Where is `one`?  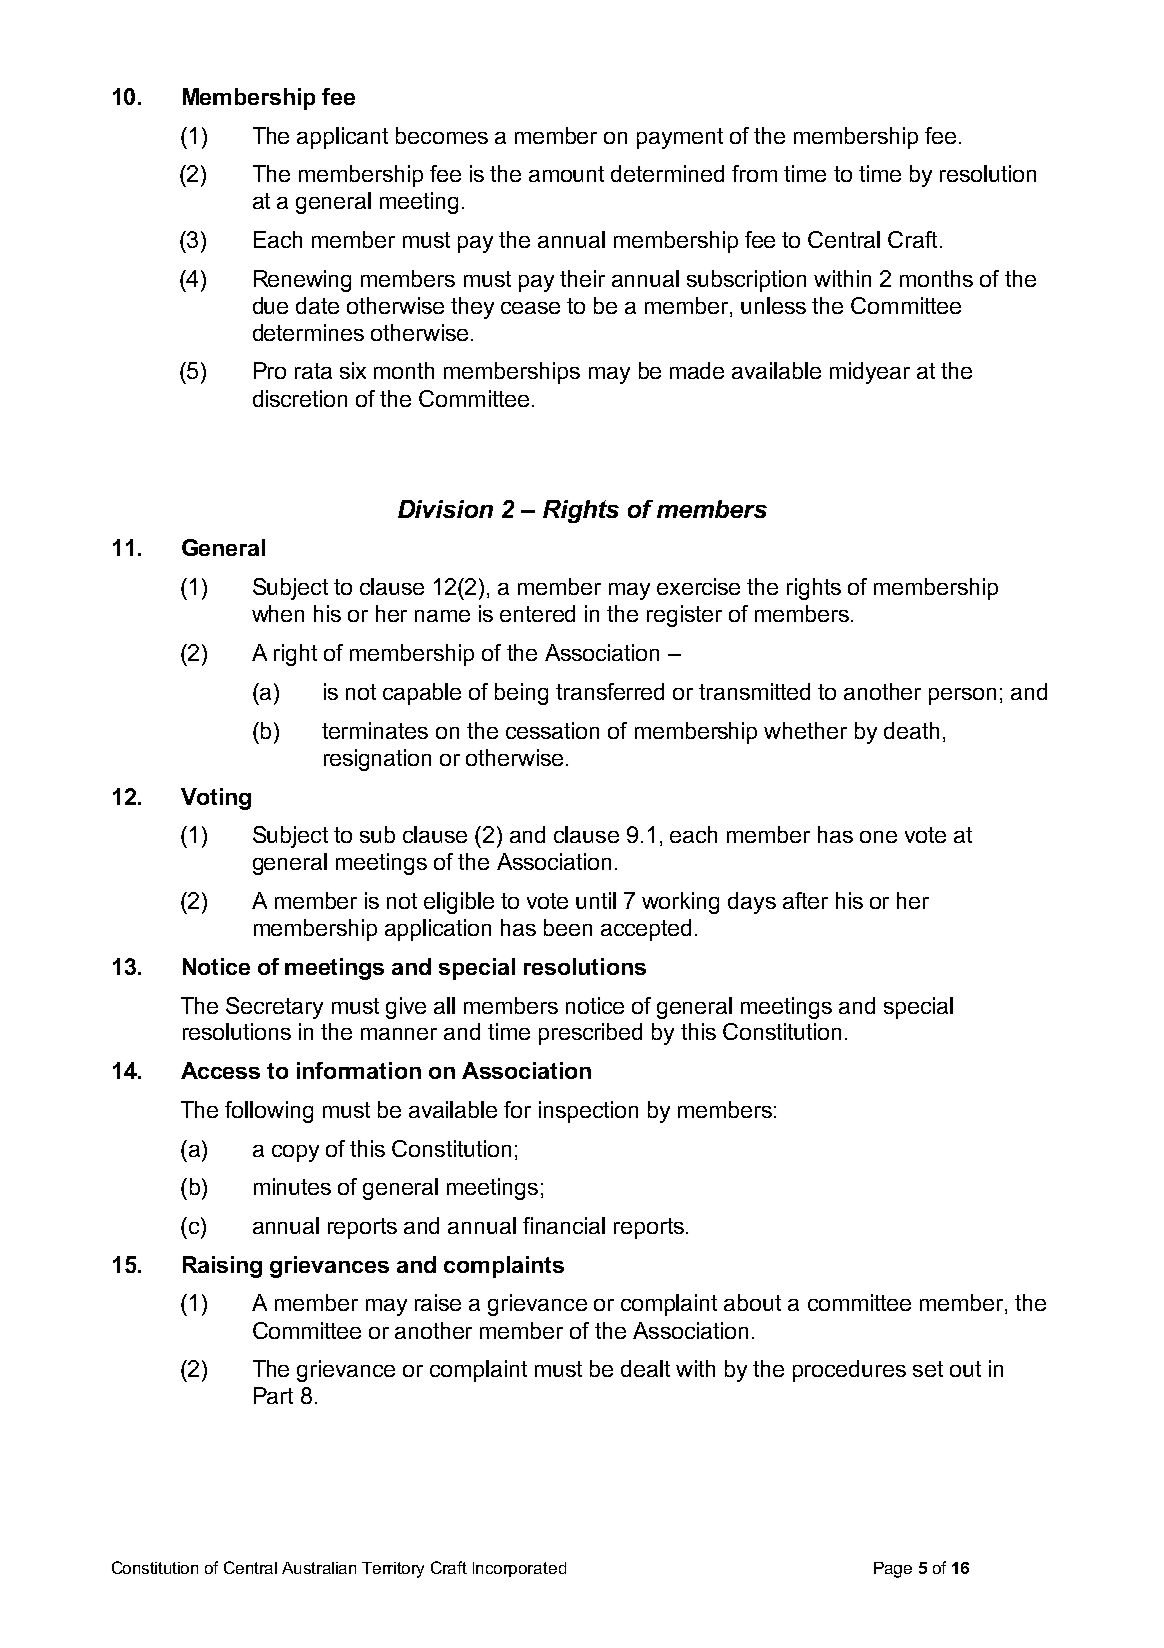 one is located at coordinates (878, 837).
